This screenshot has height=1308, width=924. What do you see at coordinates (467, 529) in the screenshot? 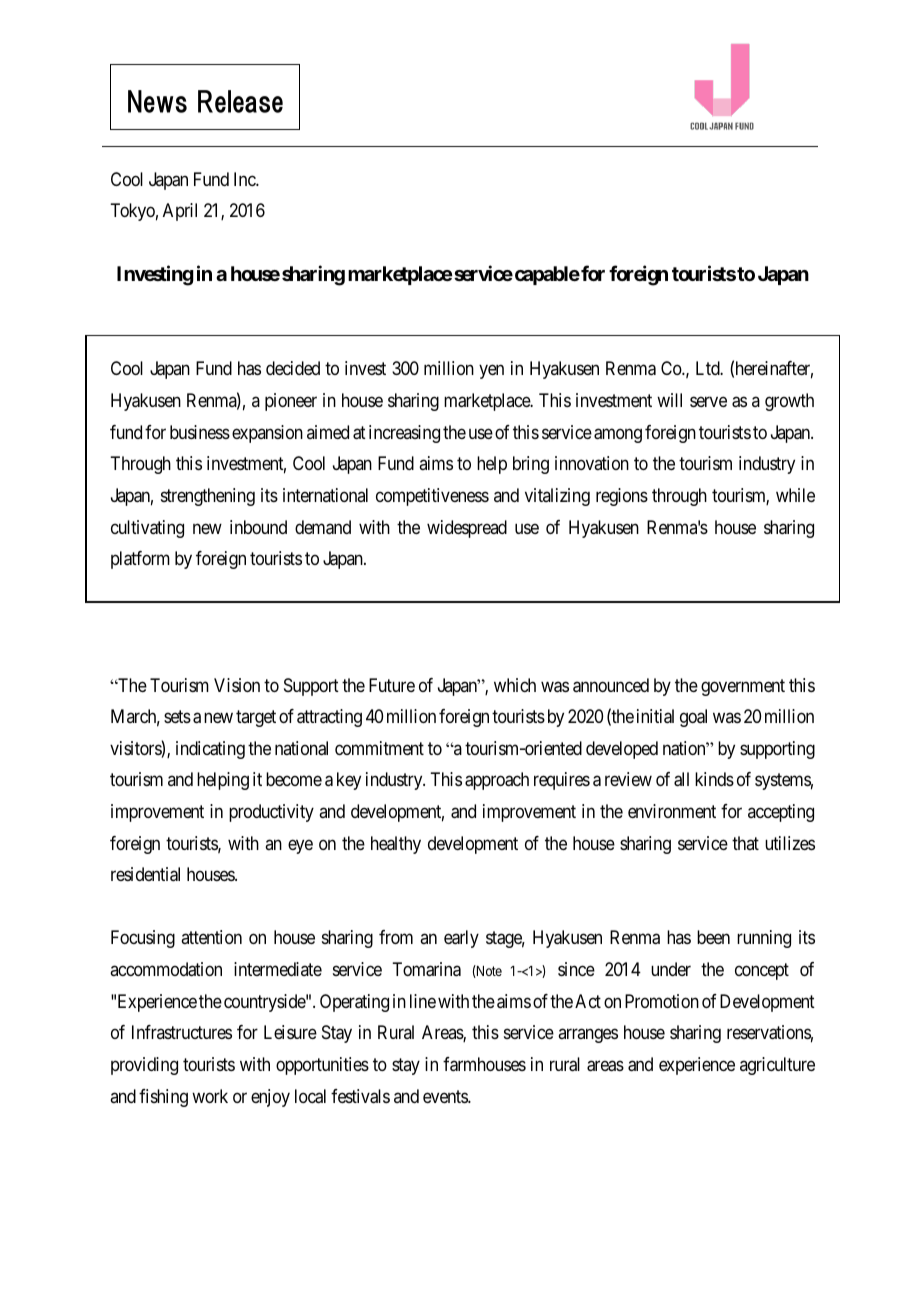
I see `widespread` at bounding box center [467, 529].
